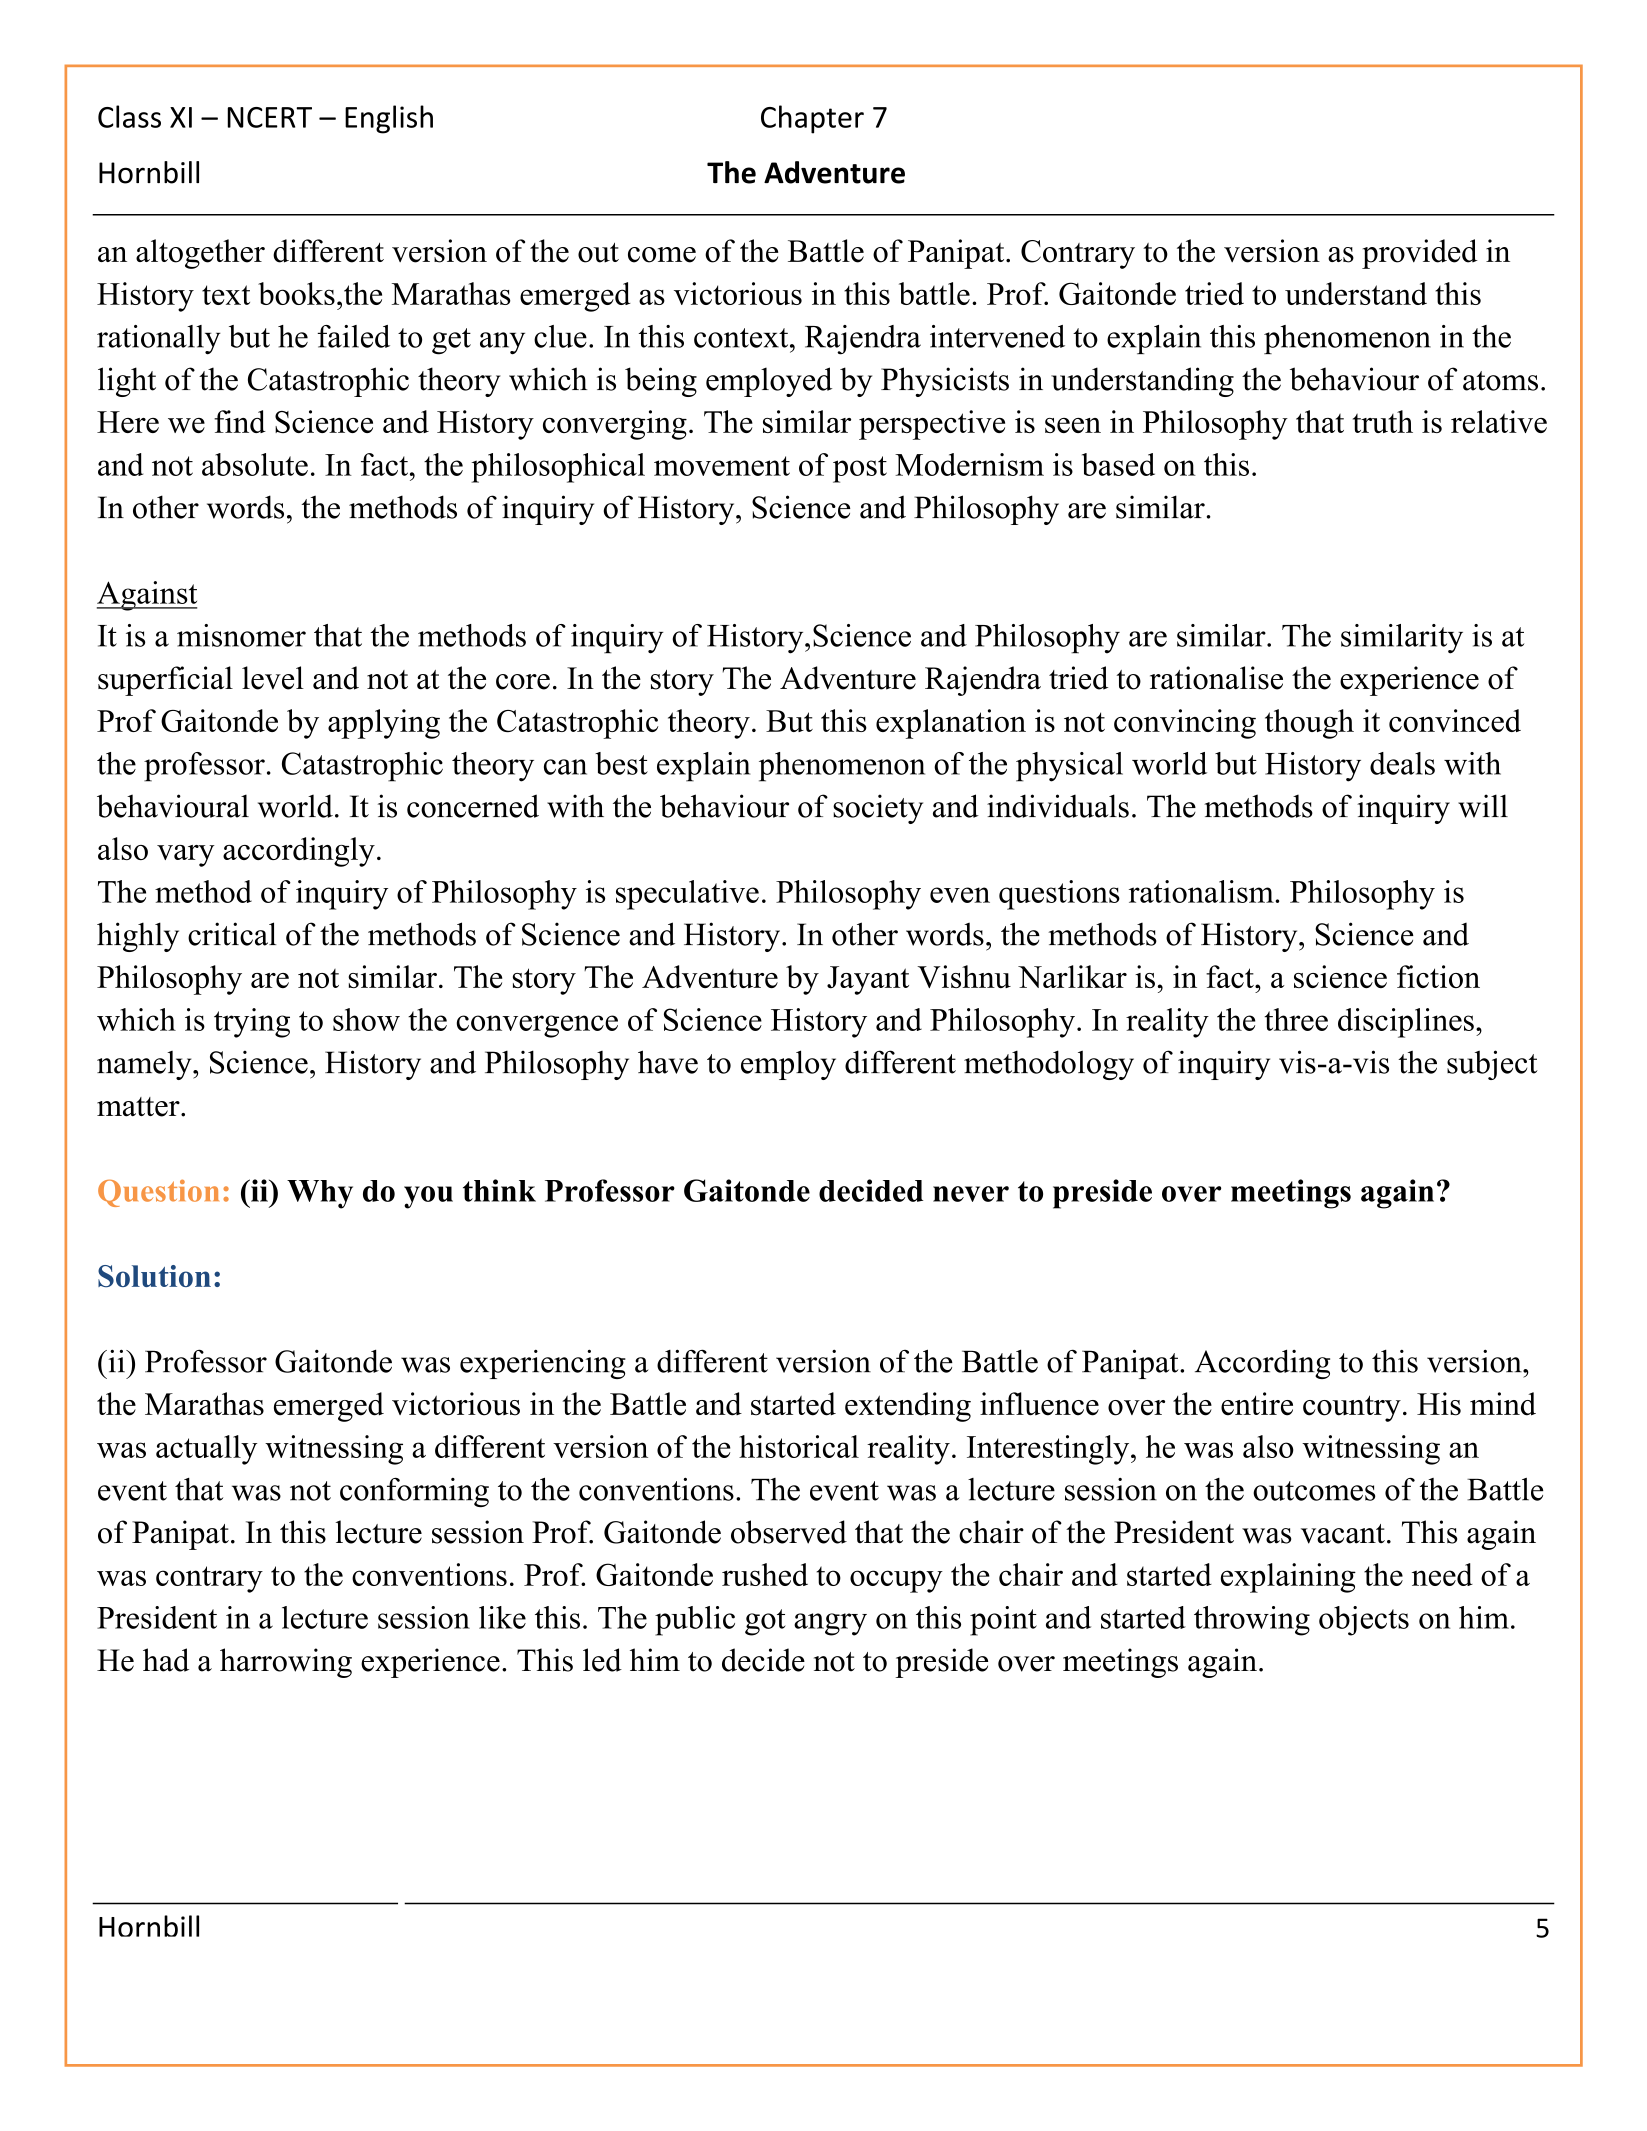  I want to click on rationalism, so click(1202, 891).
